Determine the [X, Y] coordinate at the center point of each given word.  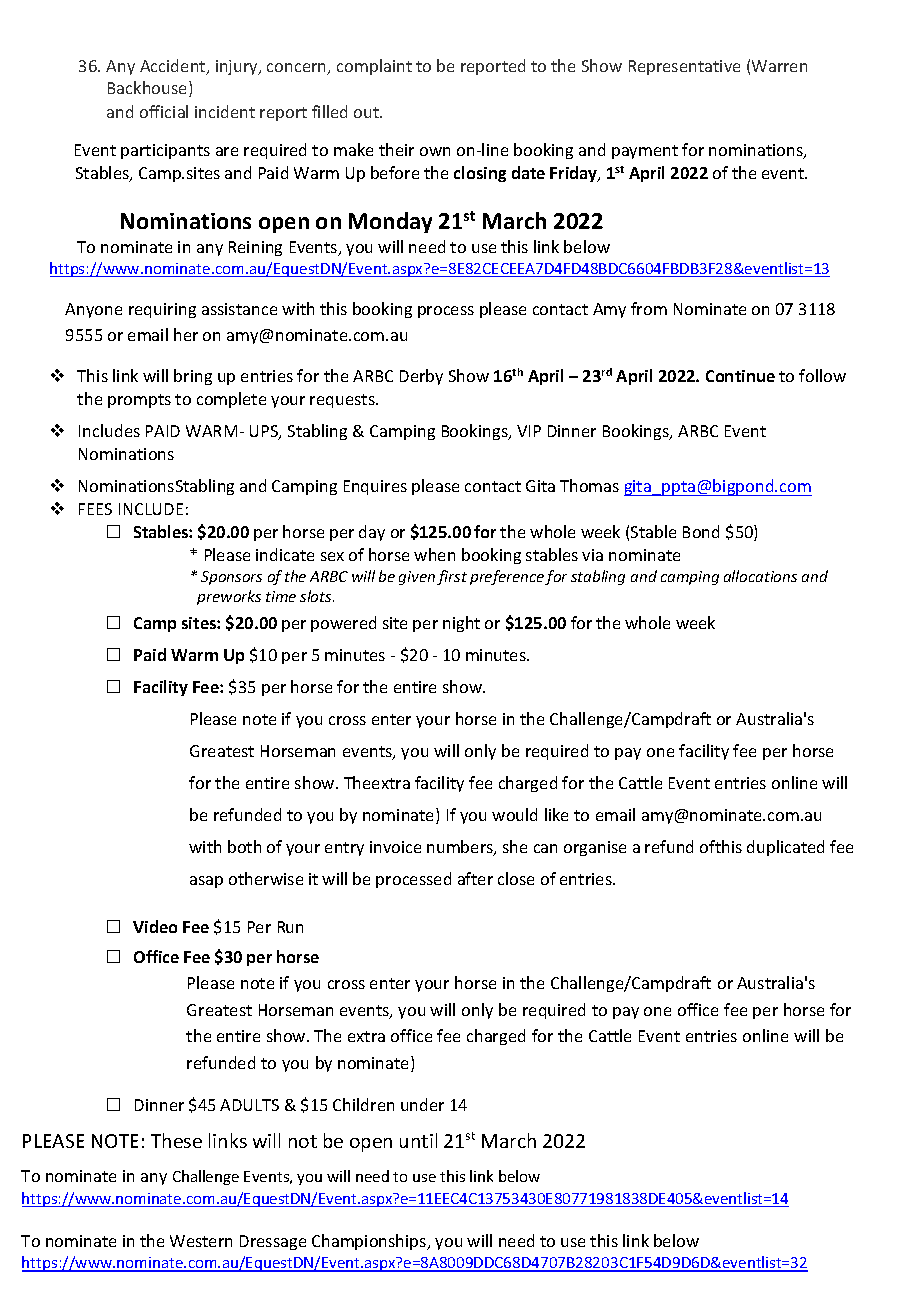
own [435, 151]
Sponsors [231, 578]
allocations [760, 576]
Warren [779, 66]
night [461, 624]
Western [201, 1241]
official [164, 111]
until [418, 1140]
